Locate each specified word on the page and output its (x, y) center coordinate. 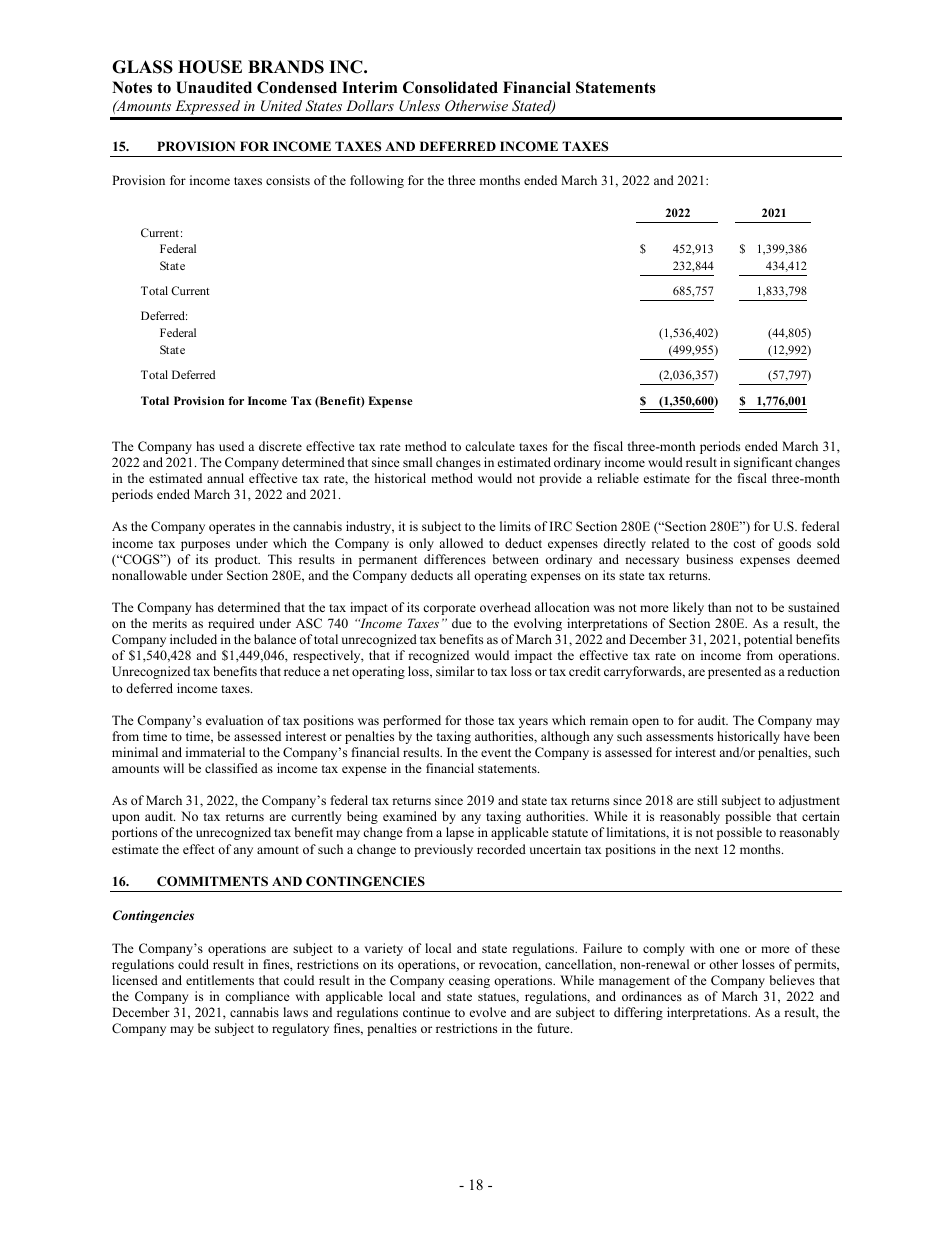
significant (763, 463)
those (479, 720)
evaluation (235, 720)
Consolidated (450, 87)
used (231, 446)
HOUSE (210, 67)
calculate (490, 446)
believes (792, 980)
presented (734, 672)
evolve (488, 1012)
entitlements (220, 980)
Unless (419, 106)
